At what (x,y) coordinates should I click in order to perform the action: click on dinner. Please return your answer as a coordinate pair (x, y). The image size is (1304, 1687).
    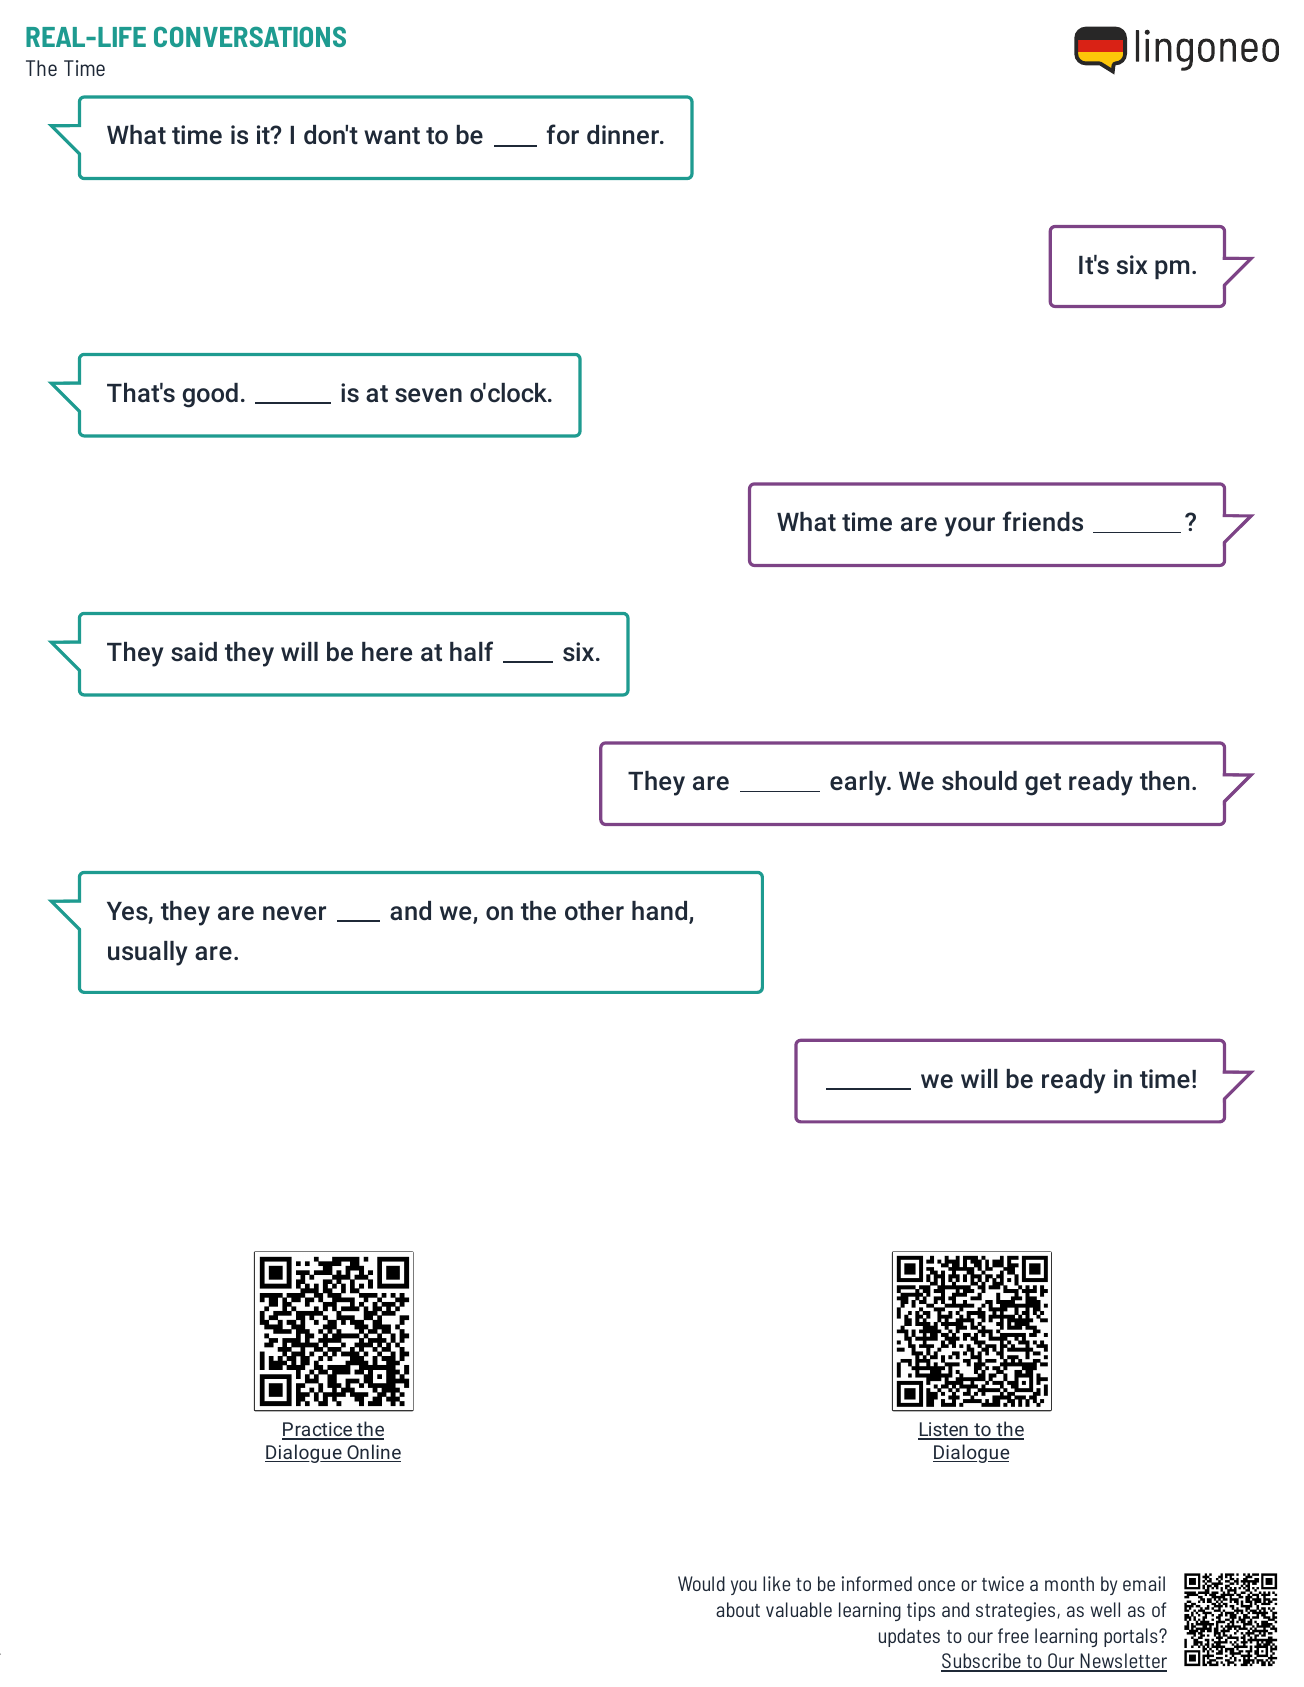
    Looking at the image, I should click on (624, 135).
